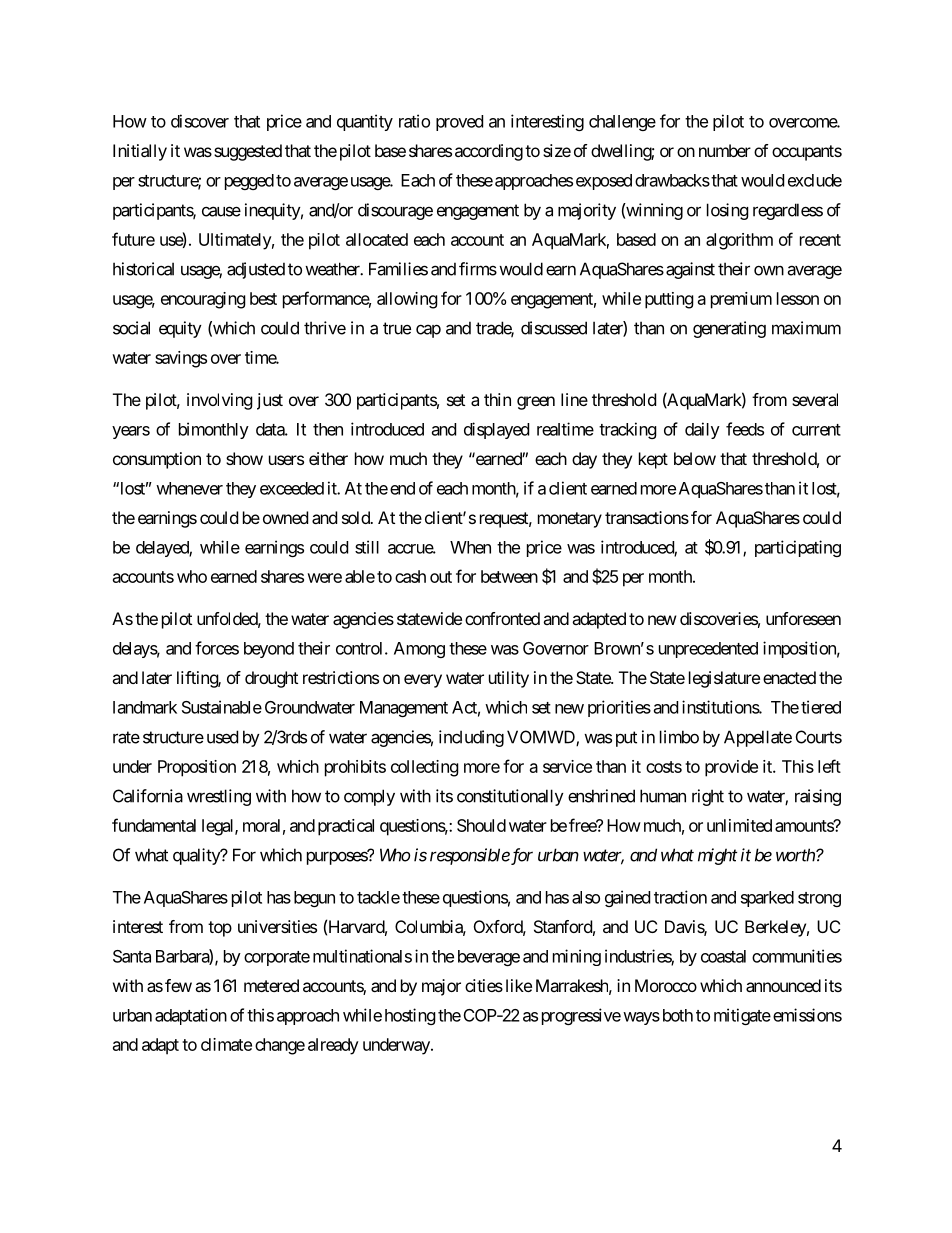 The width and height of the page is (952, 1233). Describe the element at coordinates (244, 458) in the page. I see `show` at that location.
